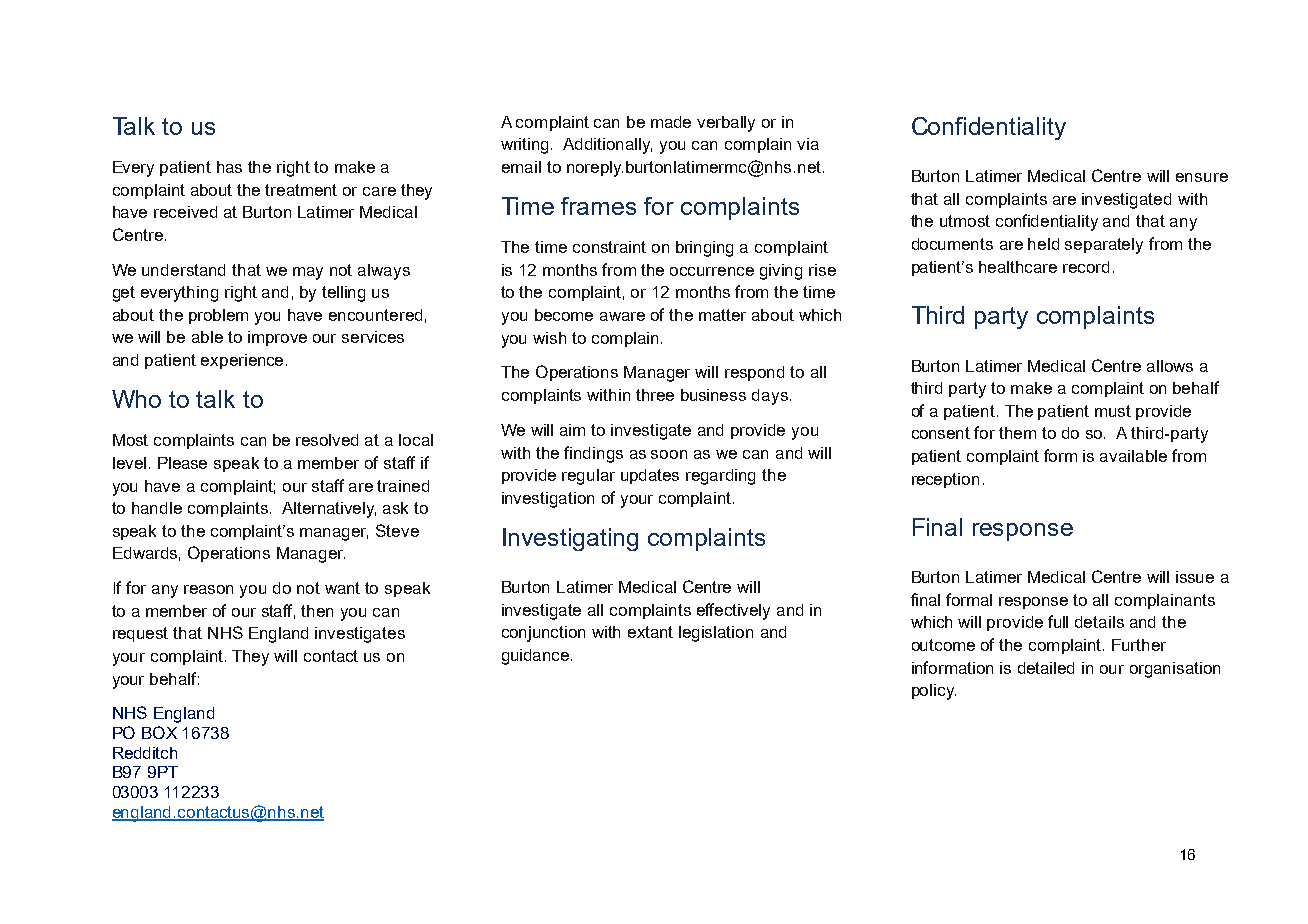 The height and width of the screenshot is (924, 1308). Describe the element at coordinates (159, 732) in the screenshot. I see `BOX` at that location.
